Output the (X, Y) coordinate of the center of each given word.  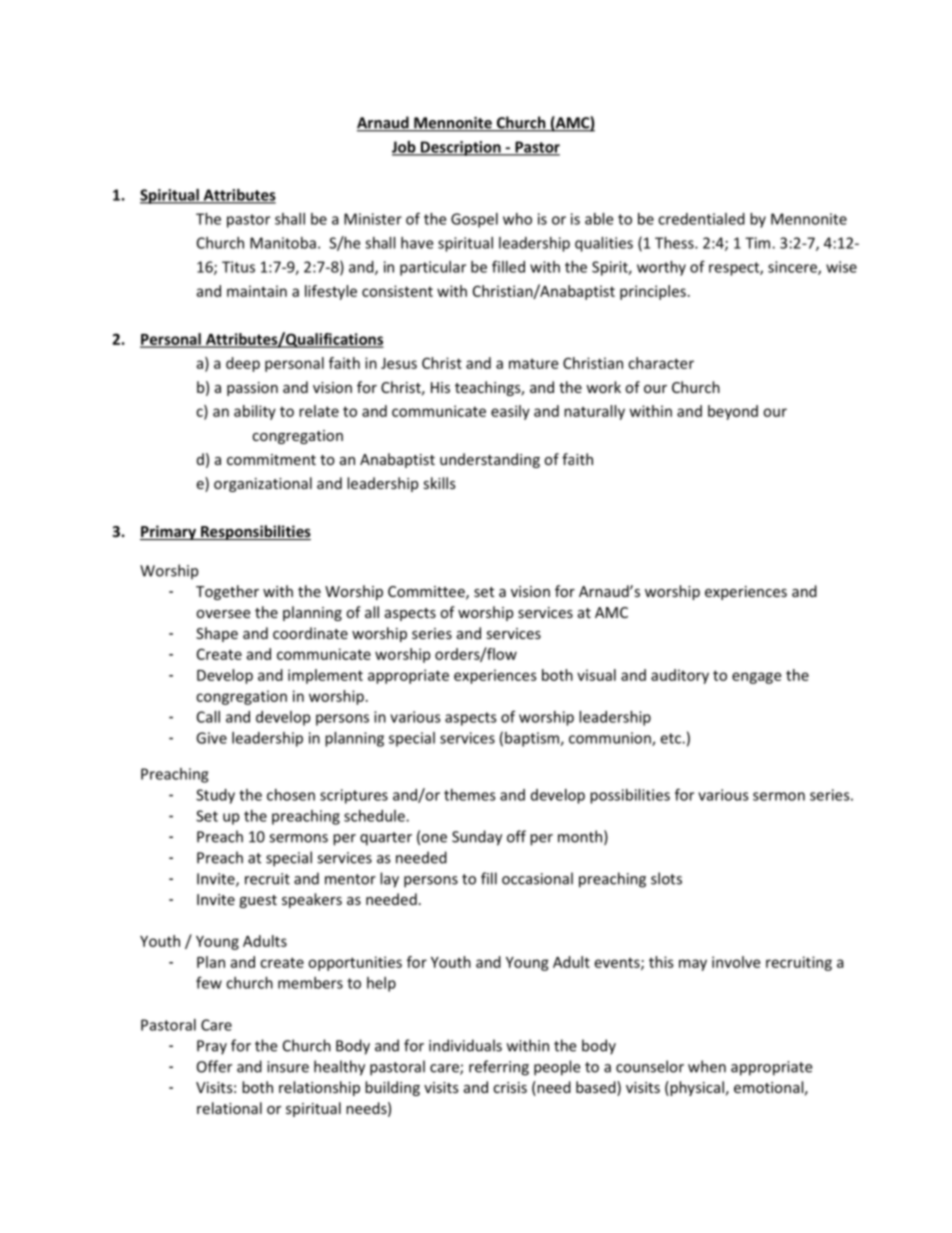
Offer (214, 1066)
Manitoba (283, 243)
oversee (223, 614)
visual (596, 675)
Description (461, 148)
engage (756, 678)
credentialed (701, 219)
